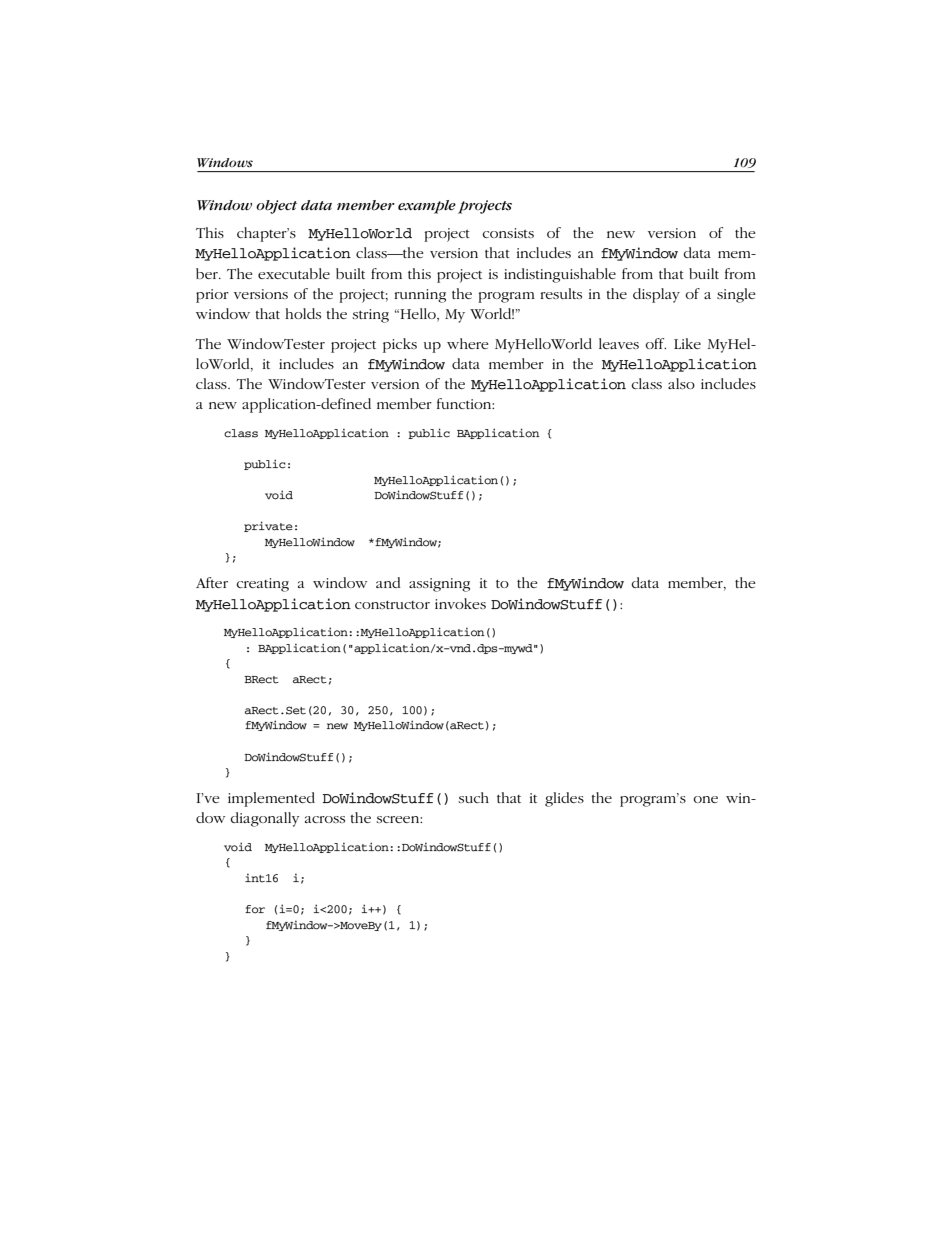 The width and height of the document is (952, 1233). What do you see at coordinates (262, 585) in the document?
I see `creating` at bounding box center [262, 585].
